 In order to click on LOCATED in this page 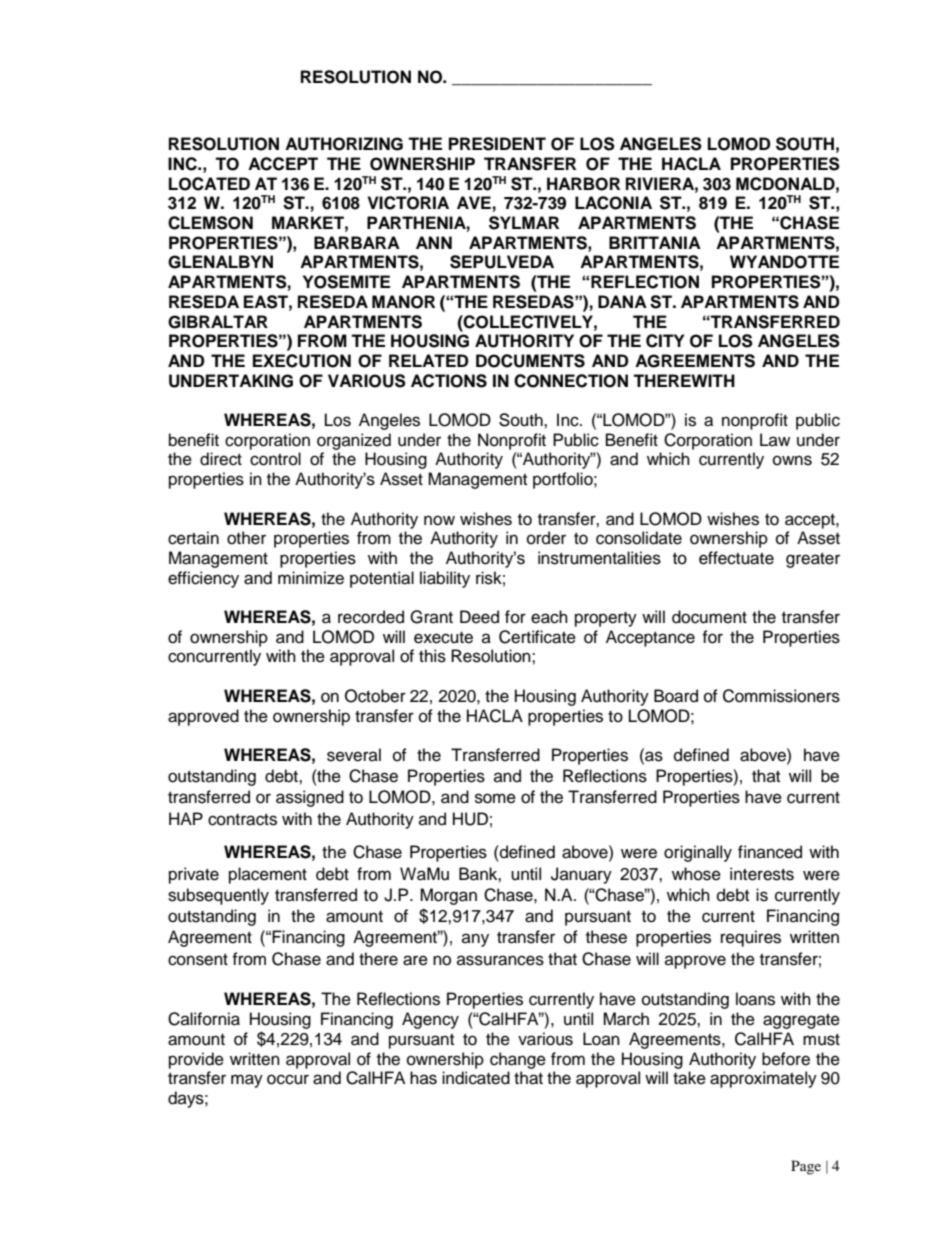, I will do `click(209, 184)`.
